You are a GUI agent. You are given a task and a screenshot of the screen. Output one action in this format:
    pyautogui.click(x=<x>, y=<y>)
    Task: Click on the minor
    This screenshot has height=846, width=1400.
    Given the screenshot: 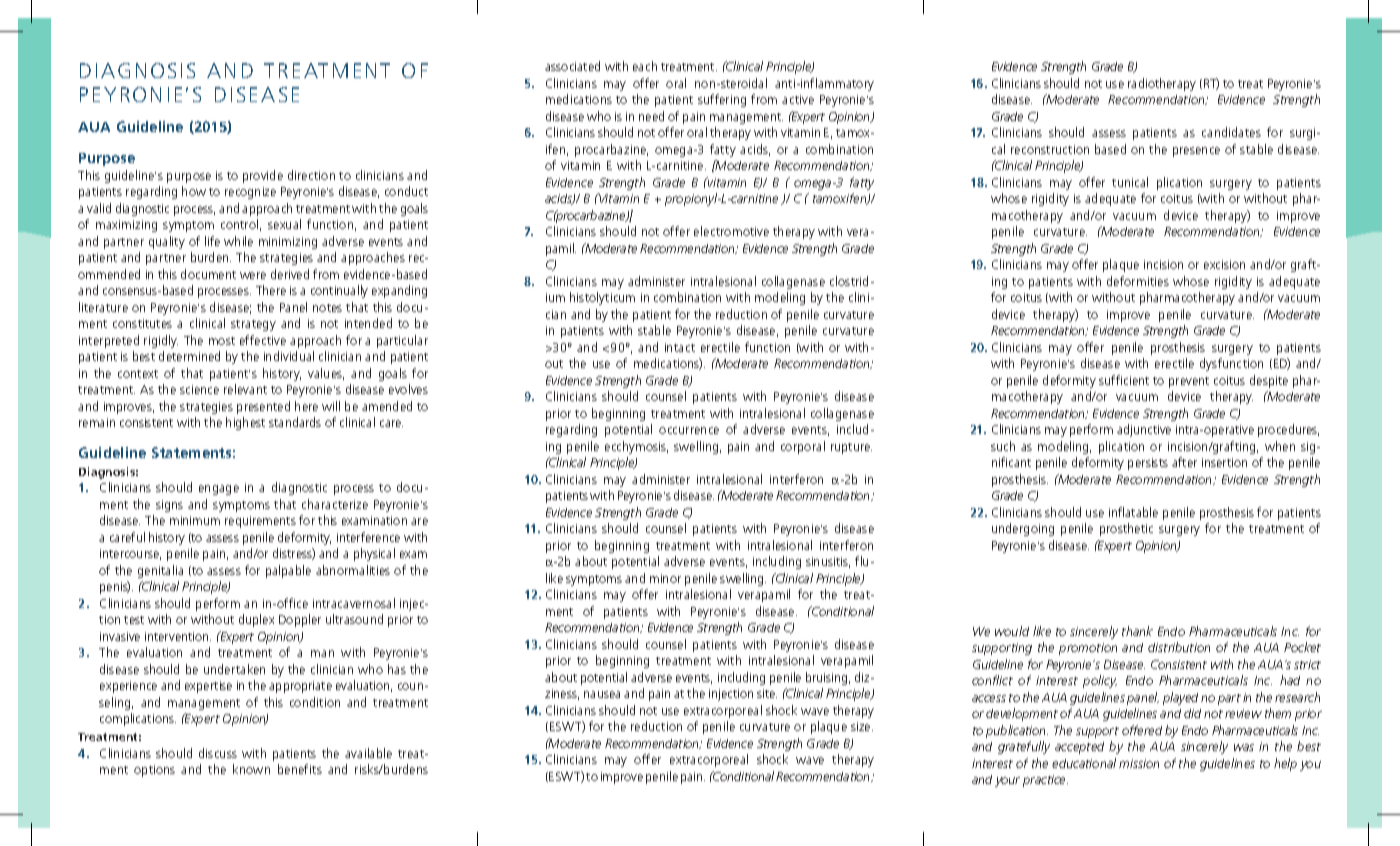 What is the action you would take?
    pyautogui.click(x=665, y=578)
